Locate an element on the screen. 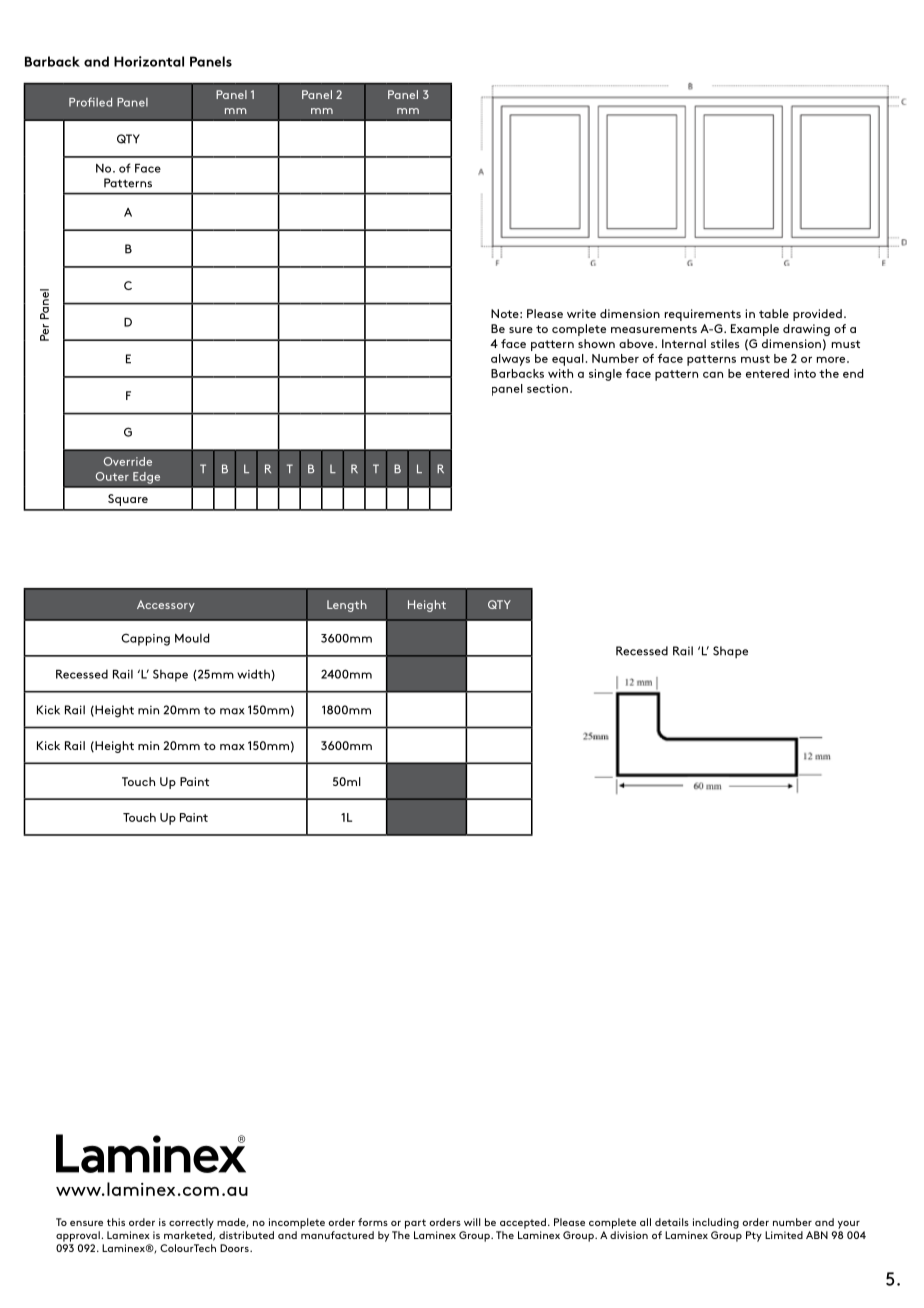  table is located at coordinates (774, 313).
